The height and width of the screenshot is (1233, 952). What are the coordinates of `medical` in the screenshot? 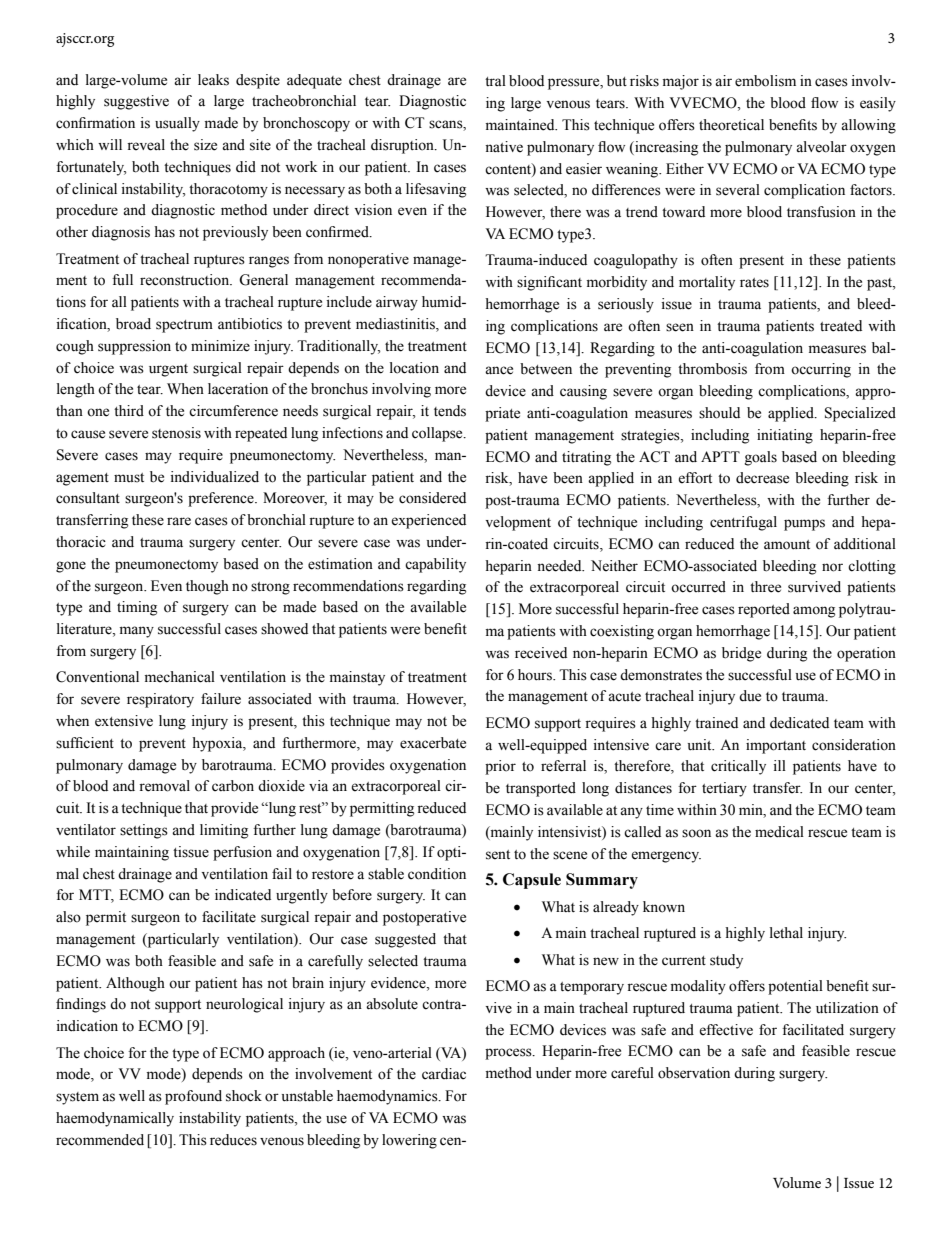 It's located at (779, 832).
